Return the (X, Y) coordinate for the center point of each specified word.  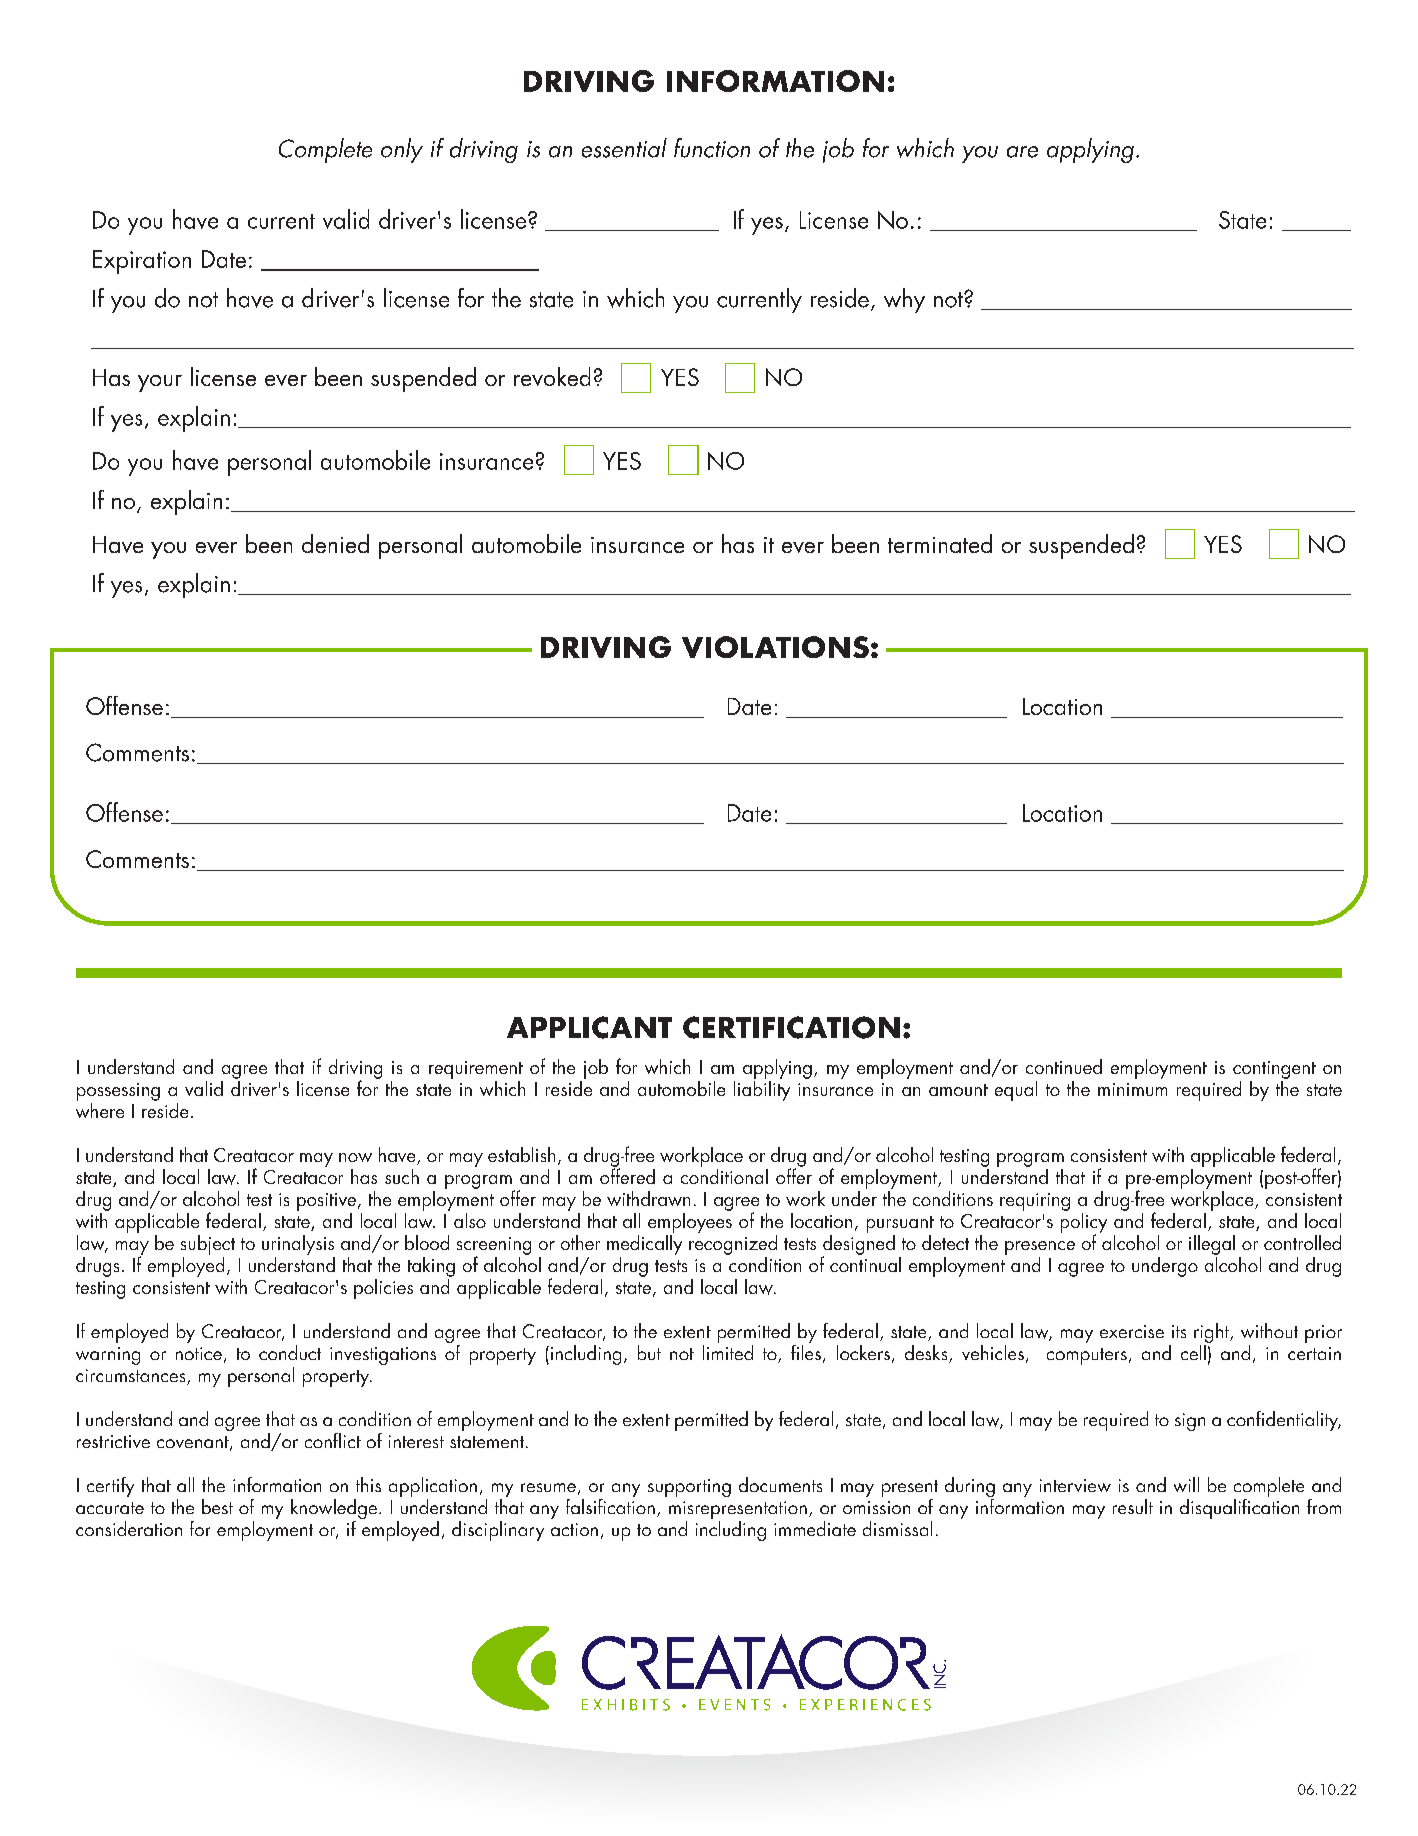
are (1022, 152)
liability (762, 1089)
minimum (1132, 1089)
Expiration (142, 262)
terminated (940, 543)
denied (335, 543)
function (712, 148)
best (217, 1506)
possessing (118, 1092)
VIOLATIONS (775, 647)
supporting (689, 1488)
